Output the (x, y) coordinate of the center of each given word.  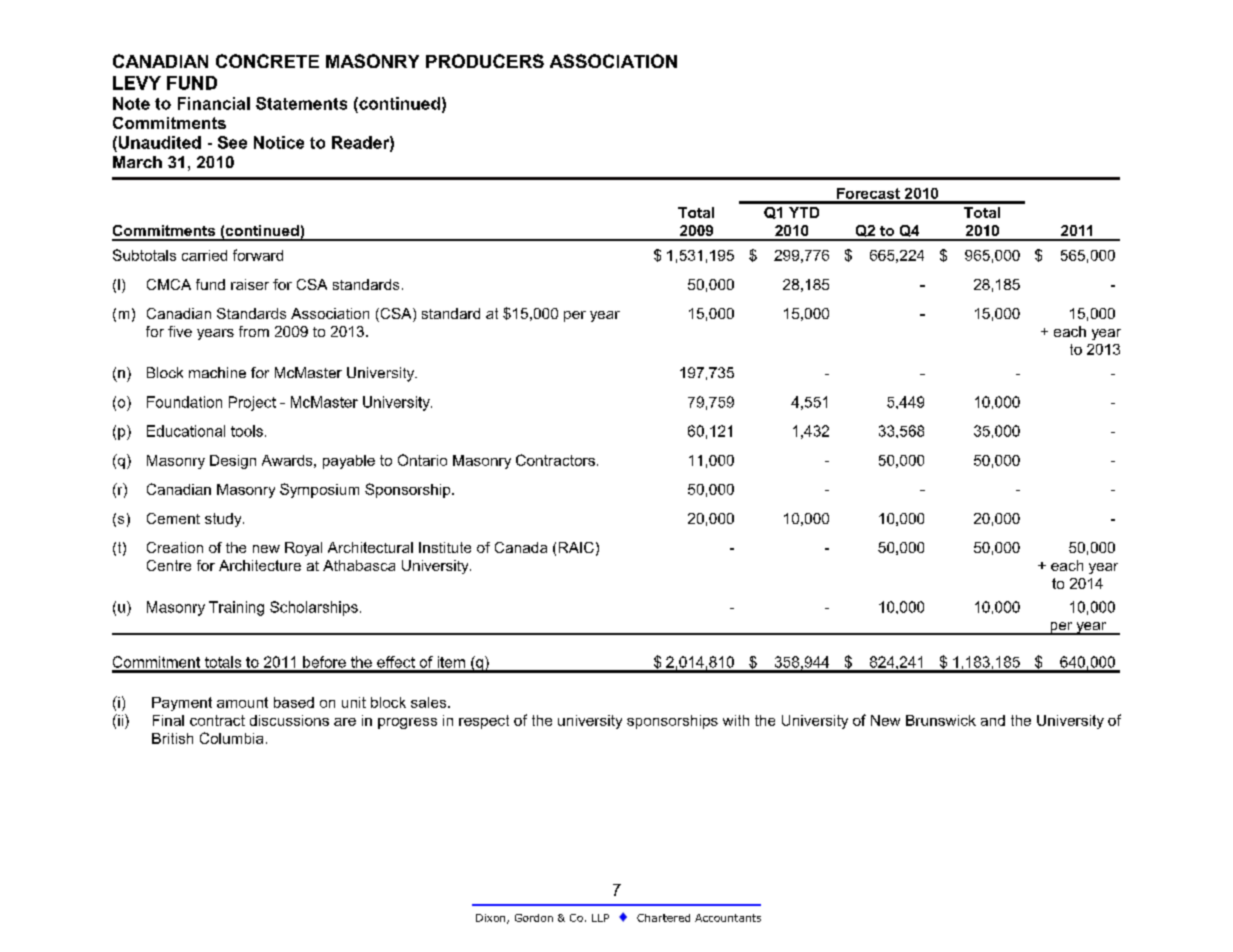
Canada (521, 547)
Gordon (534, 918)
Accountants (728, 918)
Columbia (231, 738)
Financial (214, 103)
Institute (445, 547)
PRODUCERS (485, 61)
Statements (301, 103)
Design (233, 462)
